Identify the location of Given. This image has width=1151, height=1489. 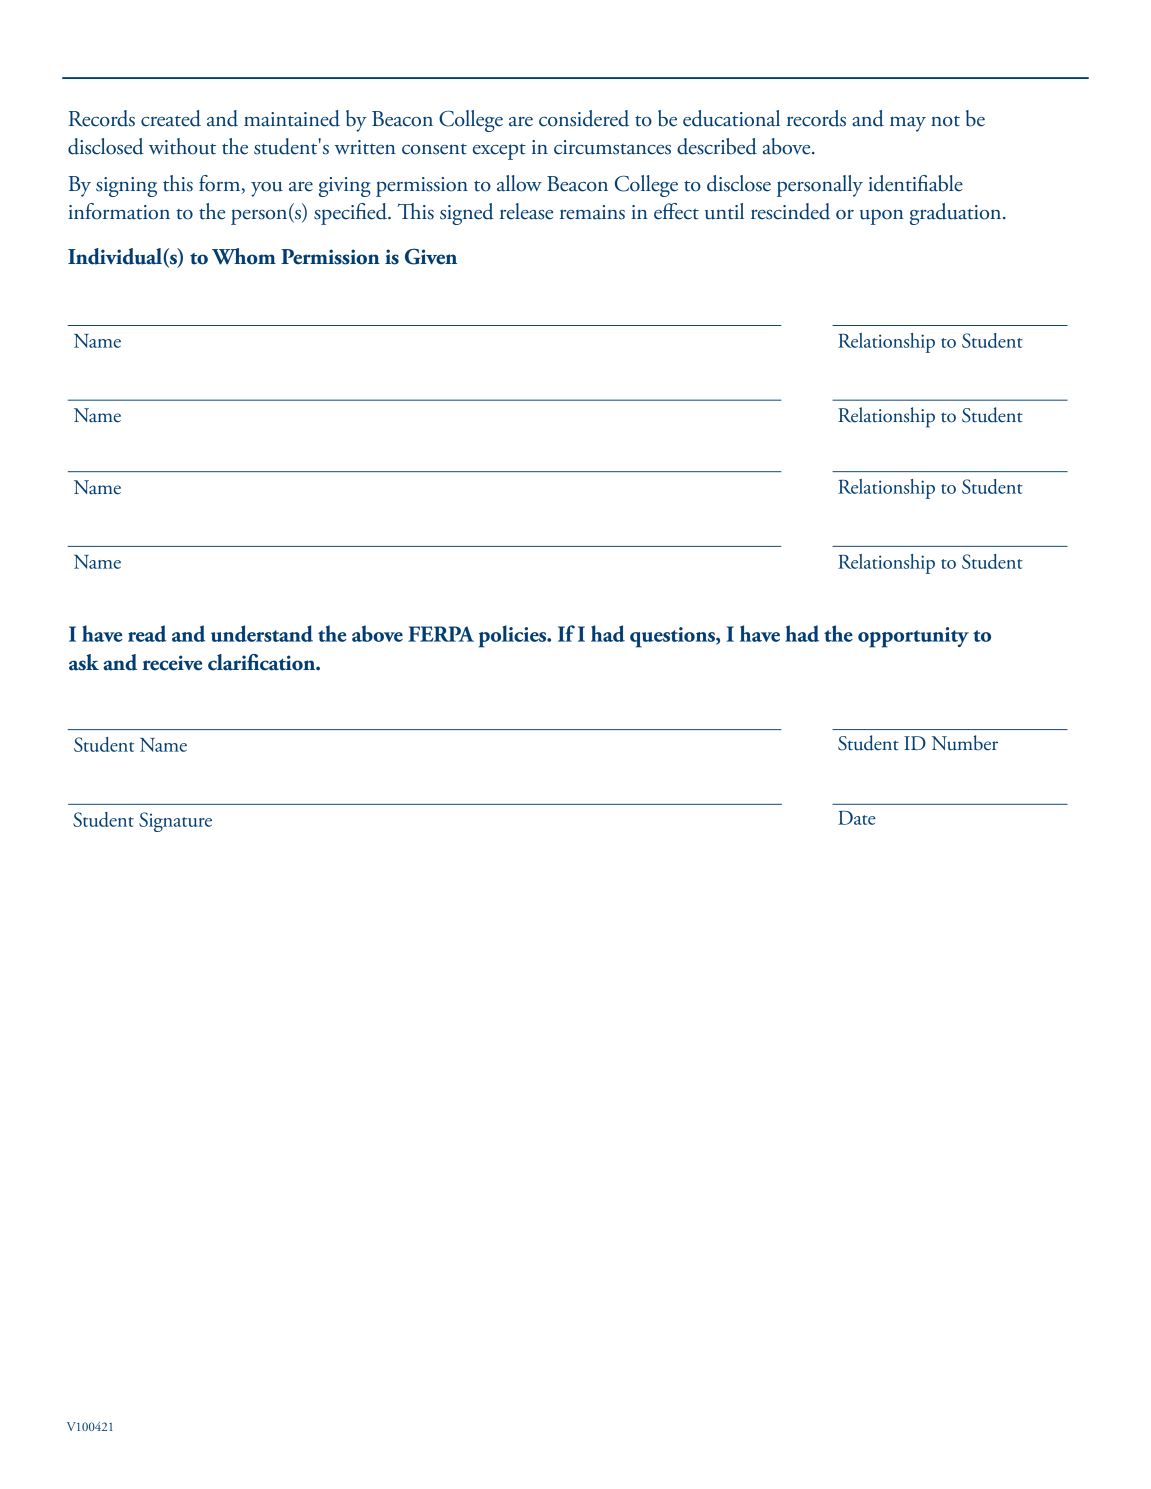
(431, 256).
